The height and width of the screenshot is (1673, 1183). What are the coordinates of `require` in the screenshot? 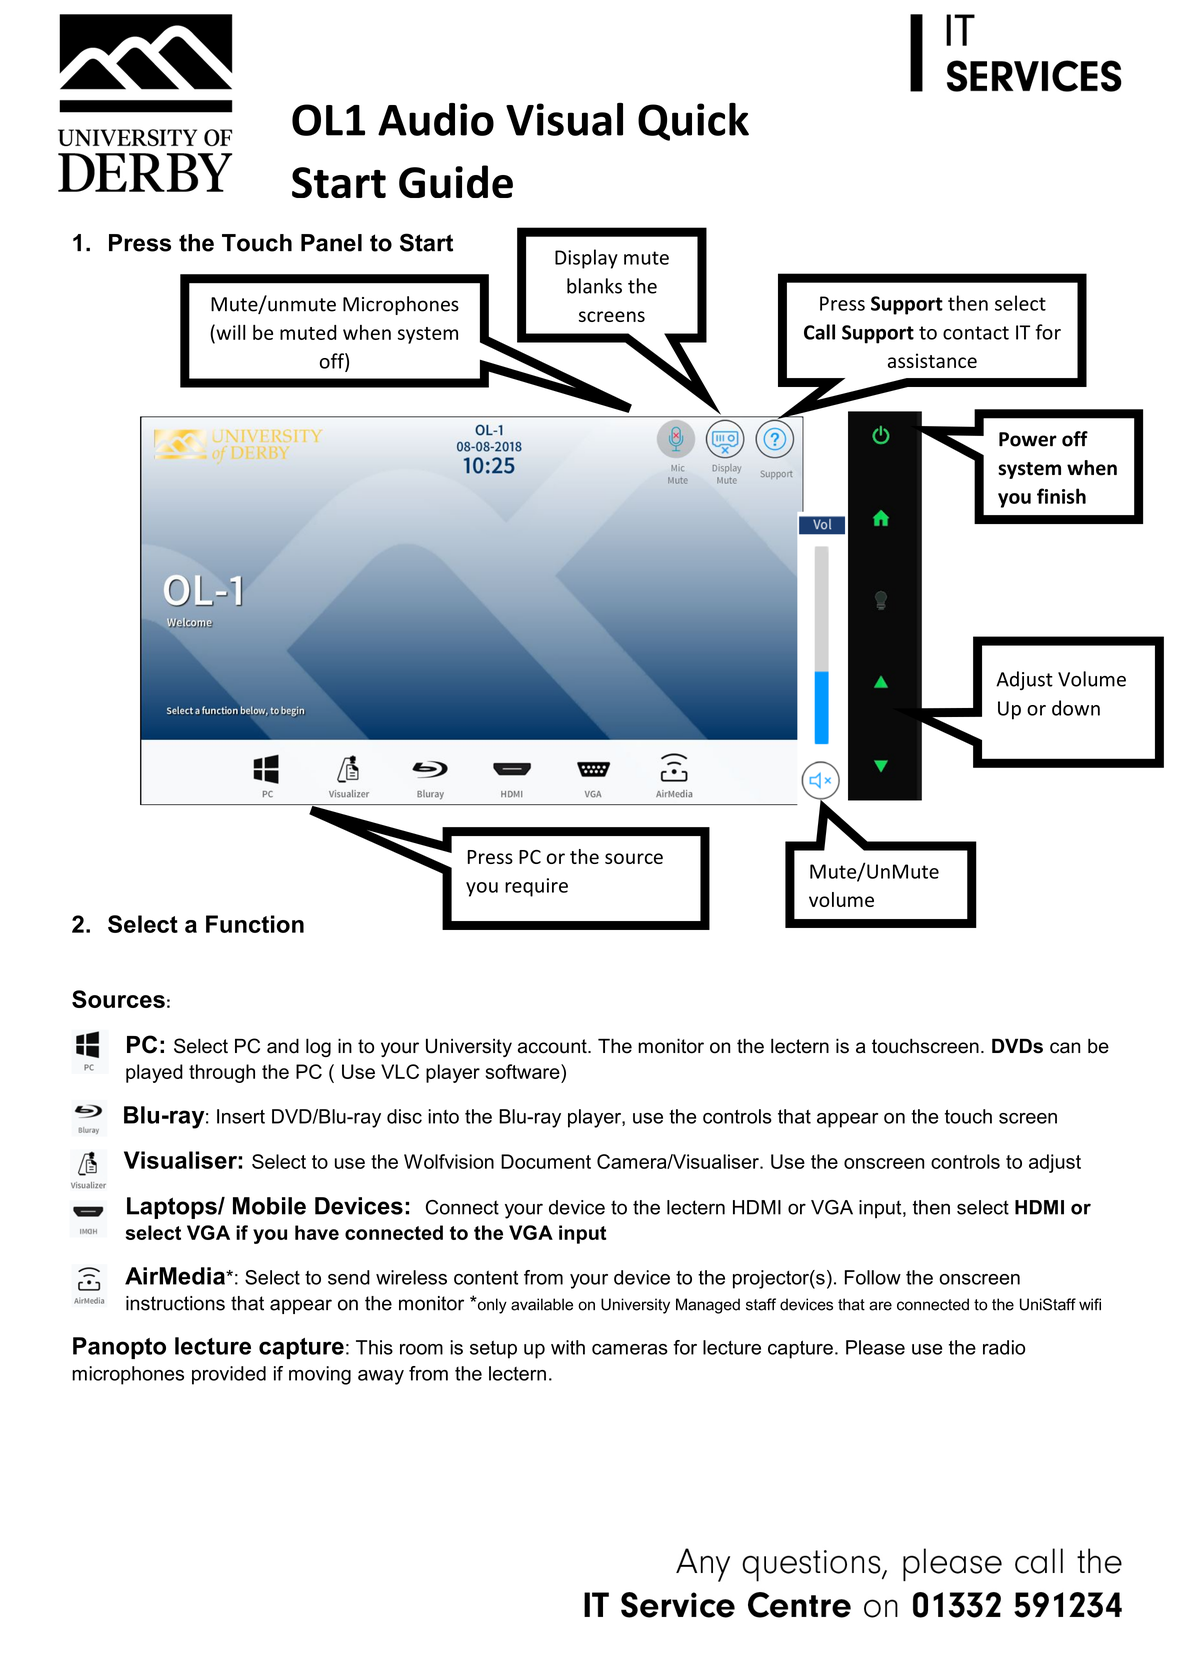 It's located at (536, 887).
